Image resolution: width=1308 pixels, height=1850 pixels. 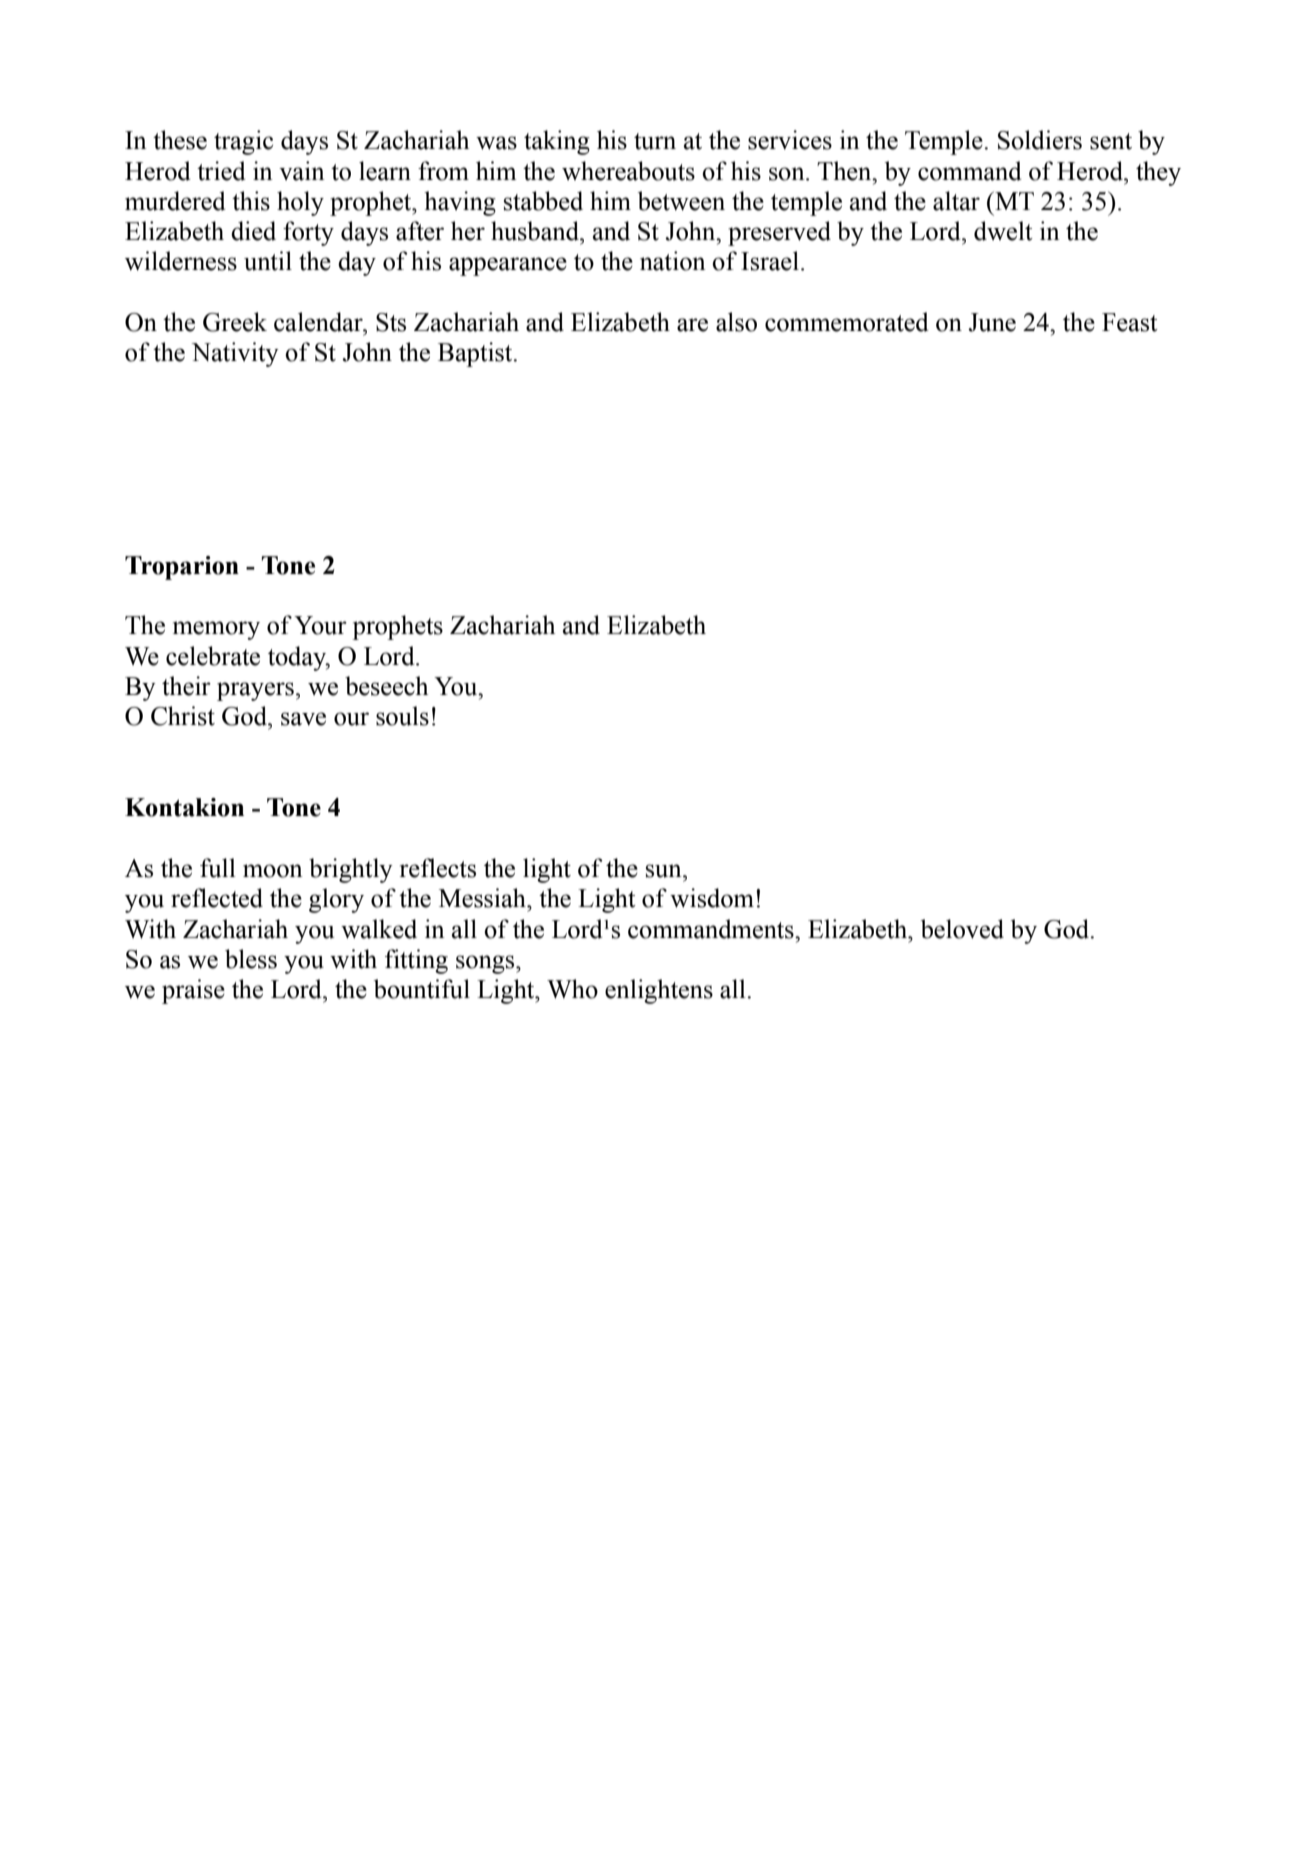 What do you see at coordinates (273, 871) in the screenshot?
I see `moon` at bounding box center [273, 871].
